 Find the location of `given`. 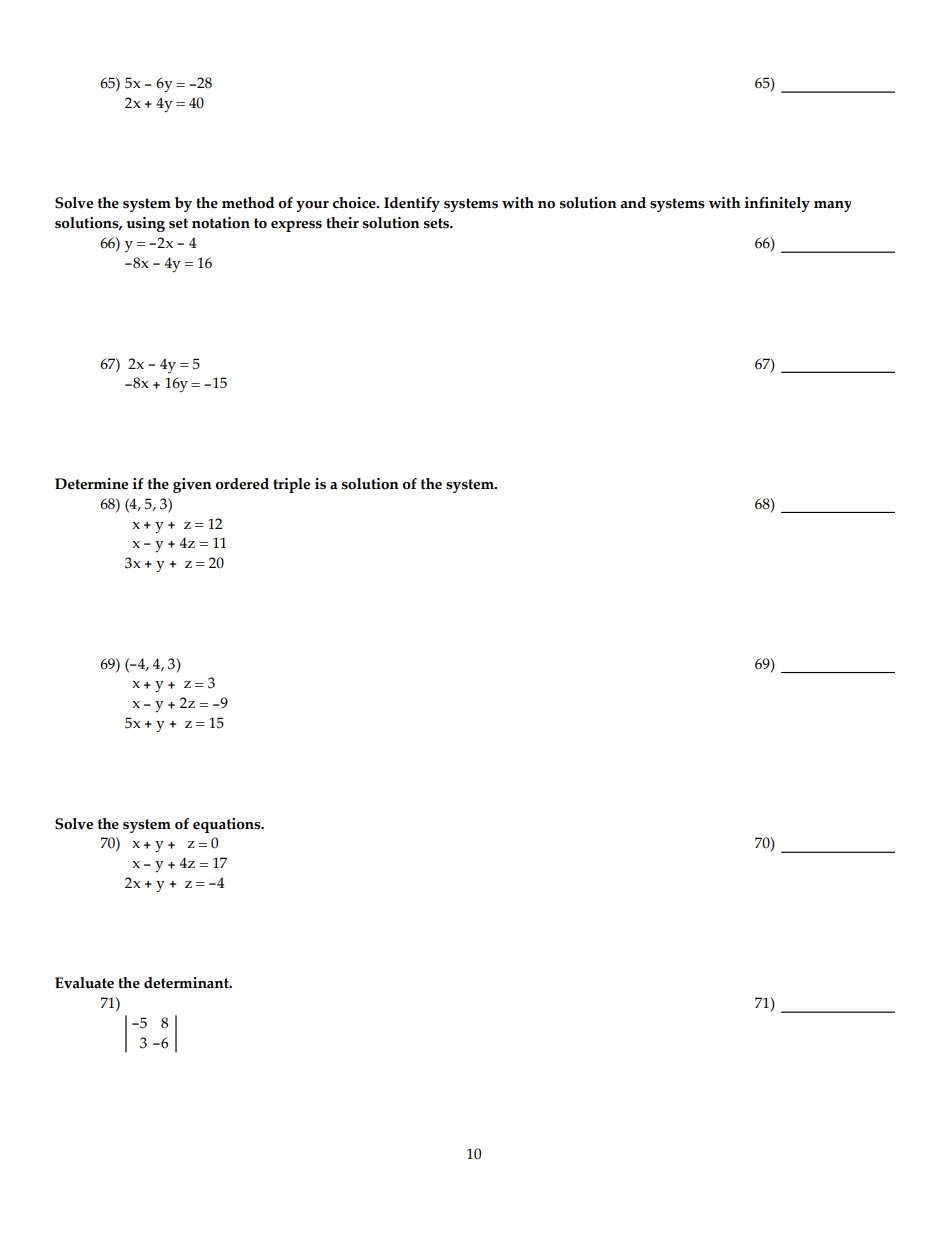

given is located at coordinates (192, 485).
